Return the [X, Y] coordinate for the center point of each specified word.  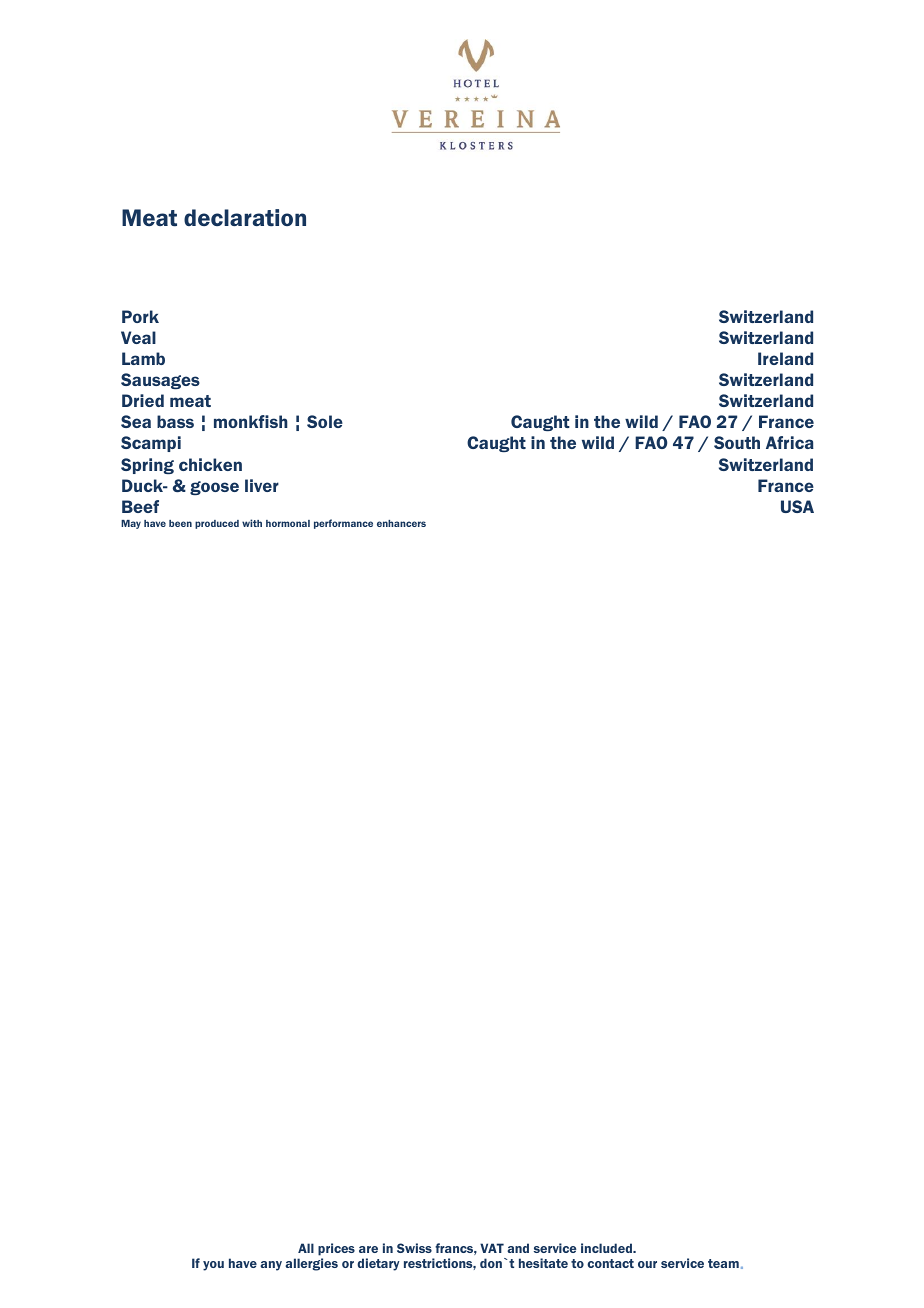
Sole [325, 421]
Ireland [785, 358]
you [213, 1266]
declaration [245, 218]
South [737, 442]
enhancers [401, 523]
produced [217, 524]
